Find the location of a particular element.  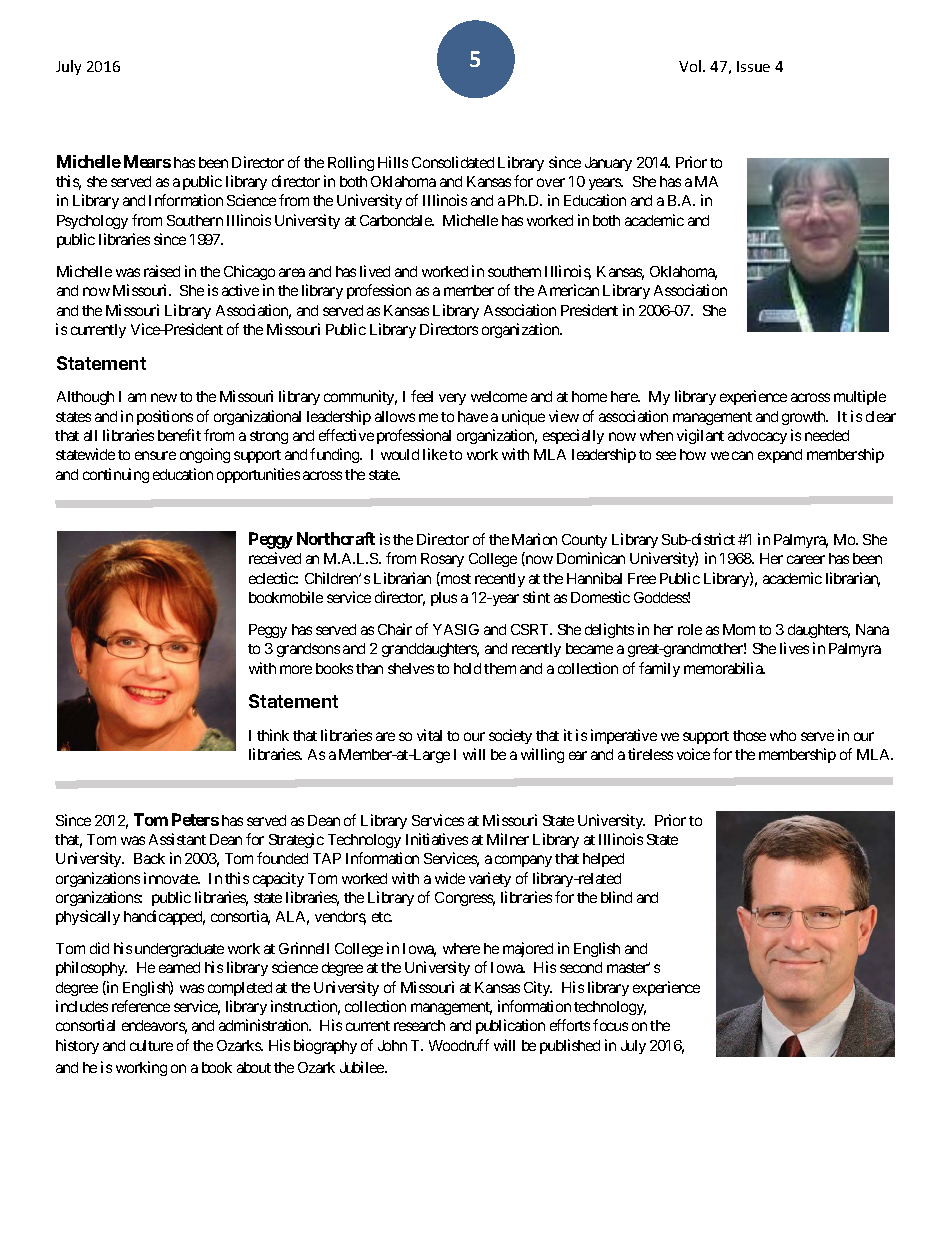

Issue is located at coordinates (753, 66).
